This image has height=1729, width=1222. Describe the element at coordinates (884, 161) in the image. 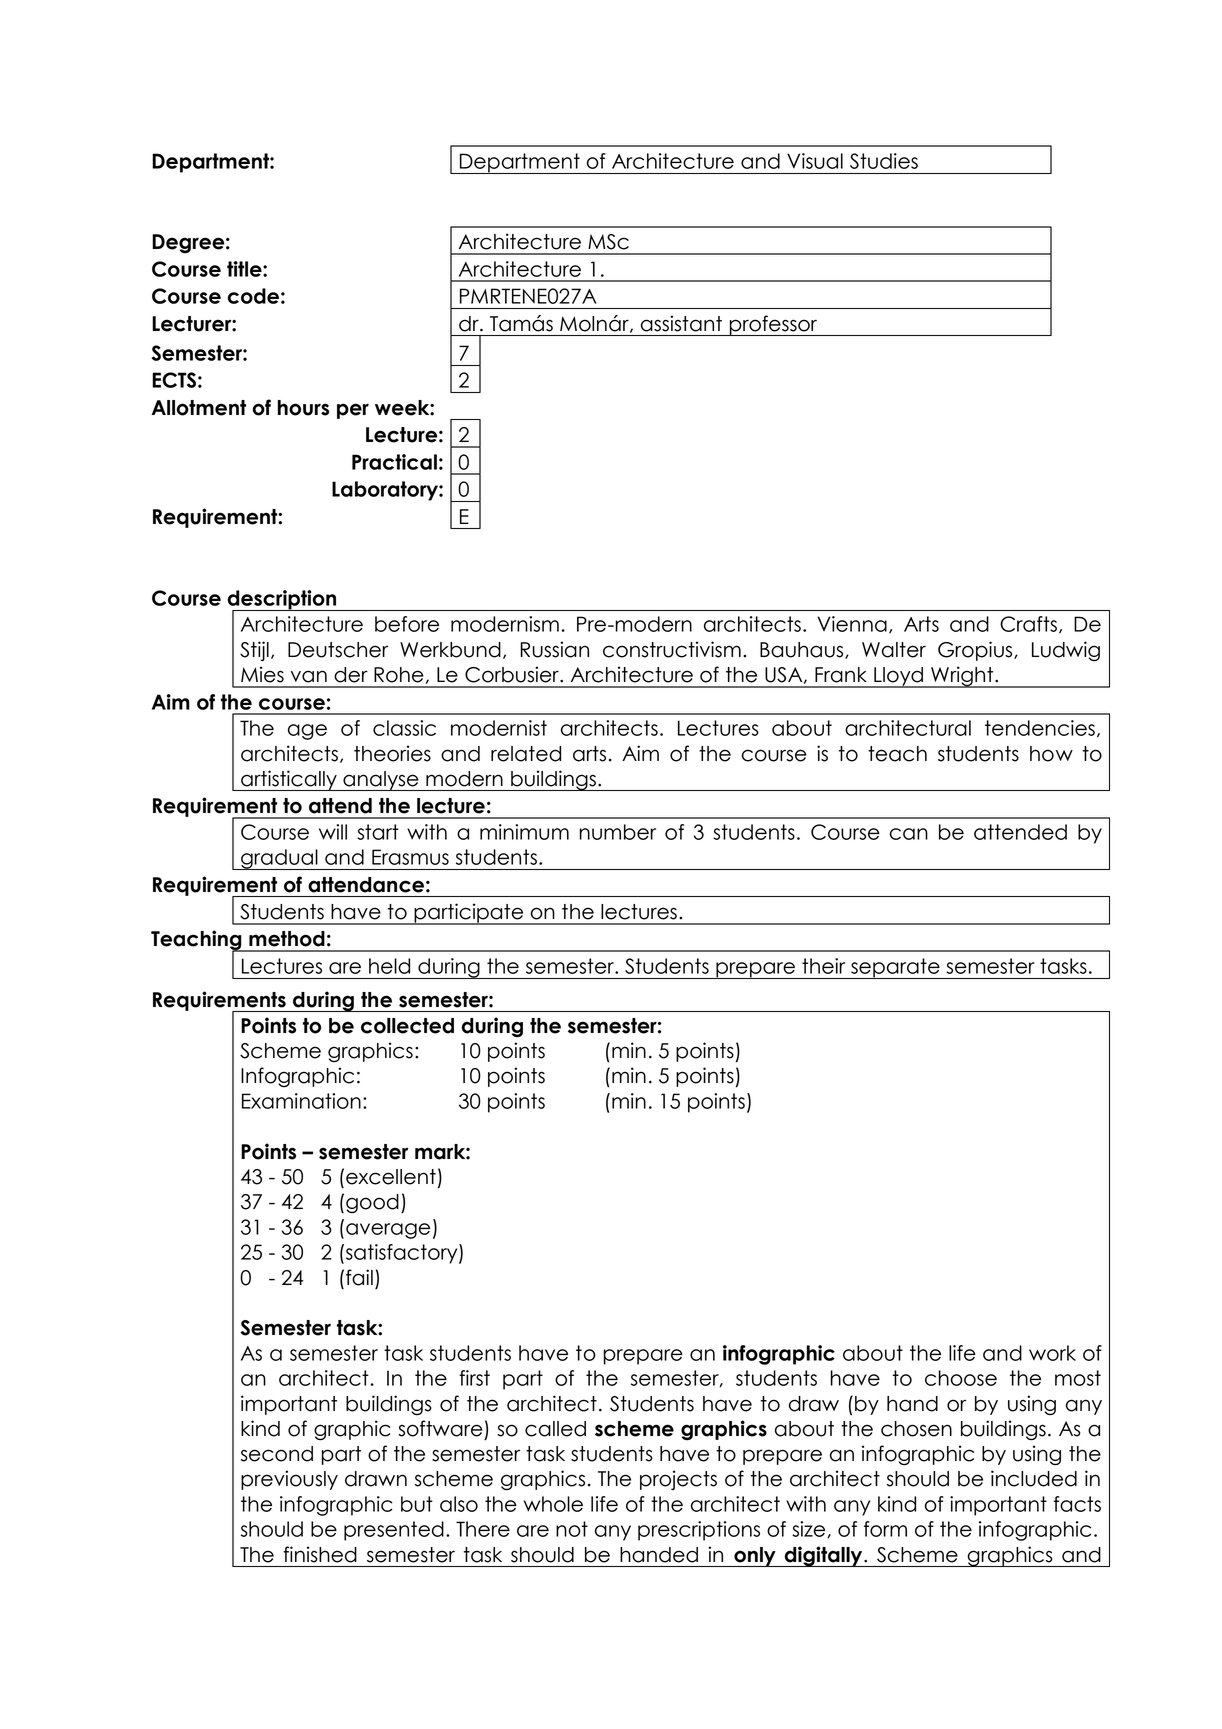

I see `Studies` at that location.
